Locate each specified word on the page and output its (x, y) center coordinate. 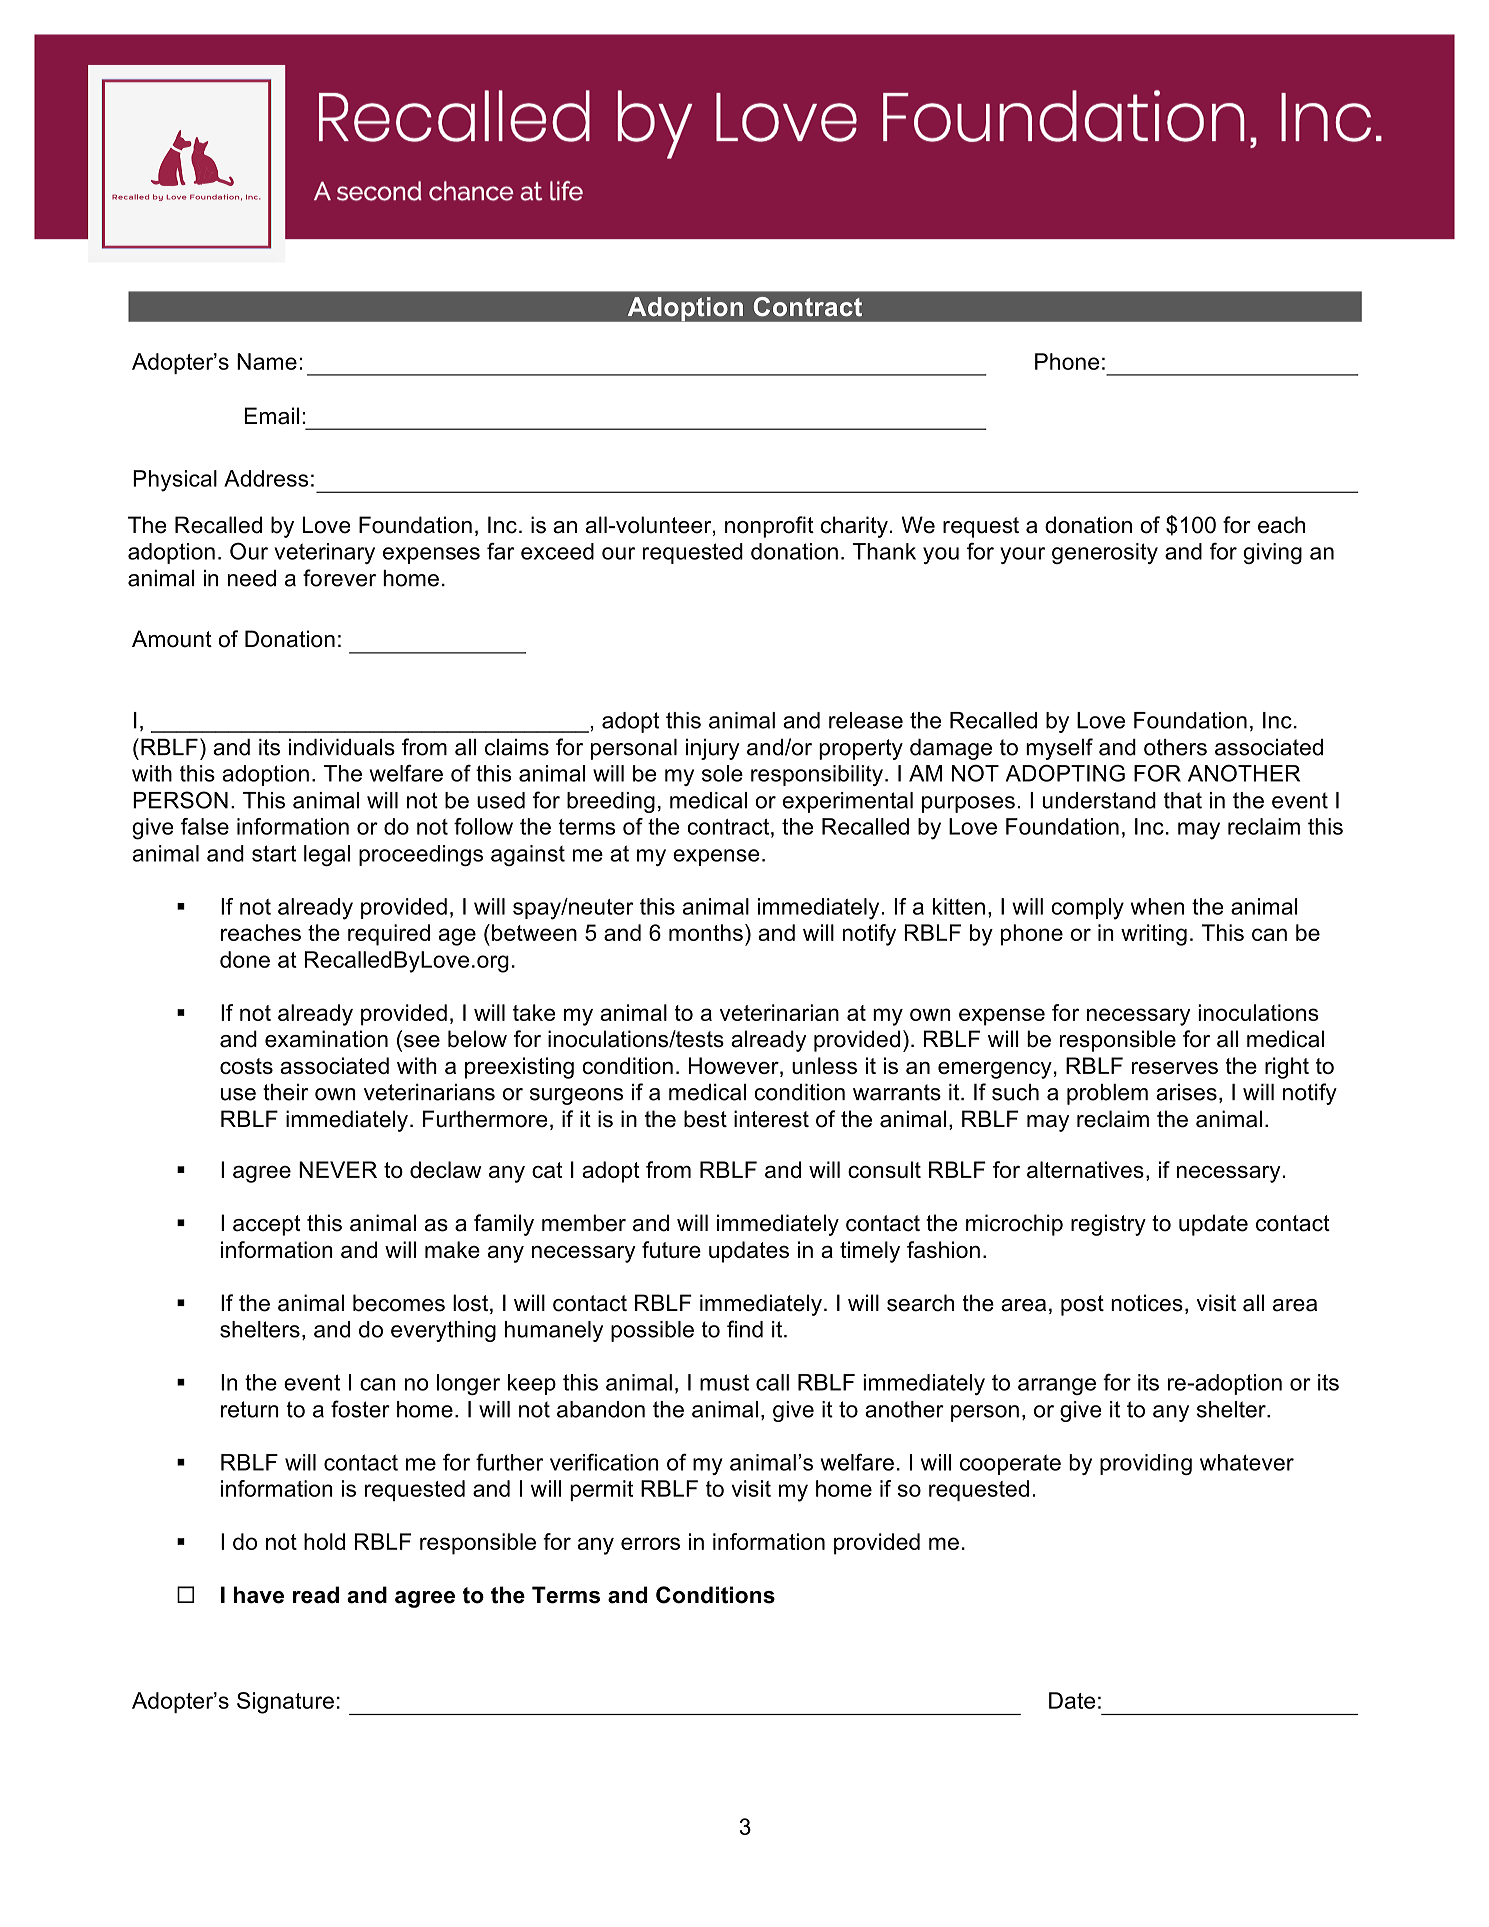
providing (1146, 1464)
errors (650, 1543)
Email (271, 416)
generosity (1105, 553)
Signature (285, 1703)
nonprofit (769, 527)
